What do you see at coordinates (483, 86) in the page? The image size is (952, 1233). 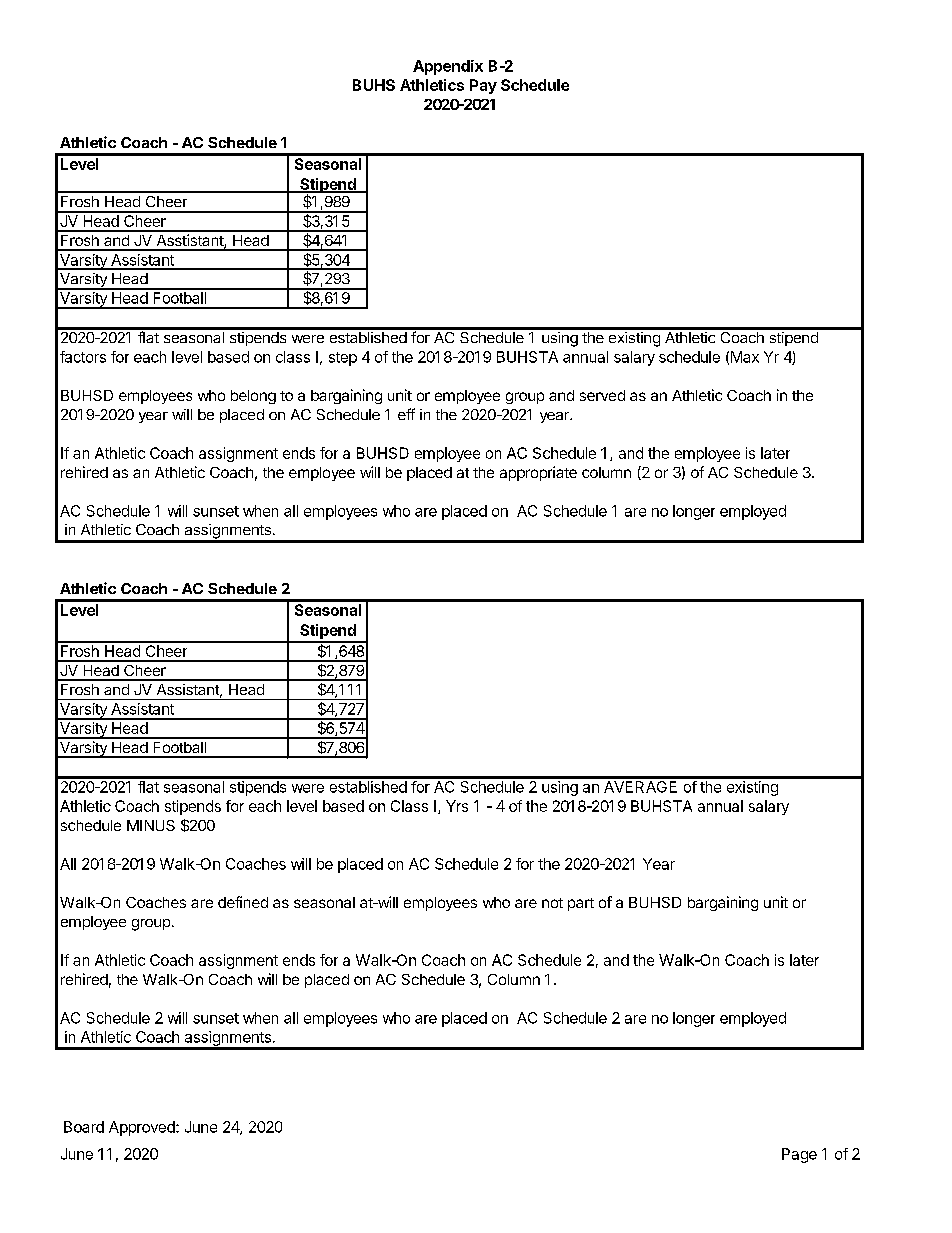 I see `Pay` at bounding box center [483, 86].
